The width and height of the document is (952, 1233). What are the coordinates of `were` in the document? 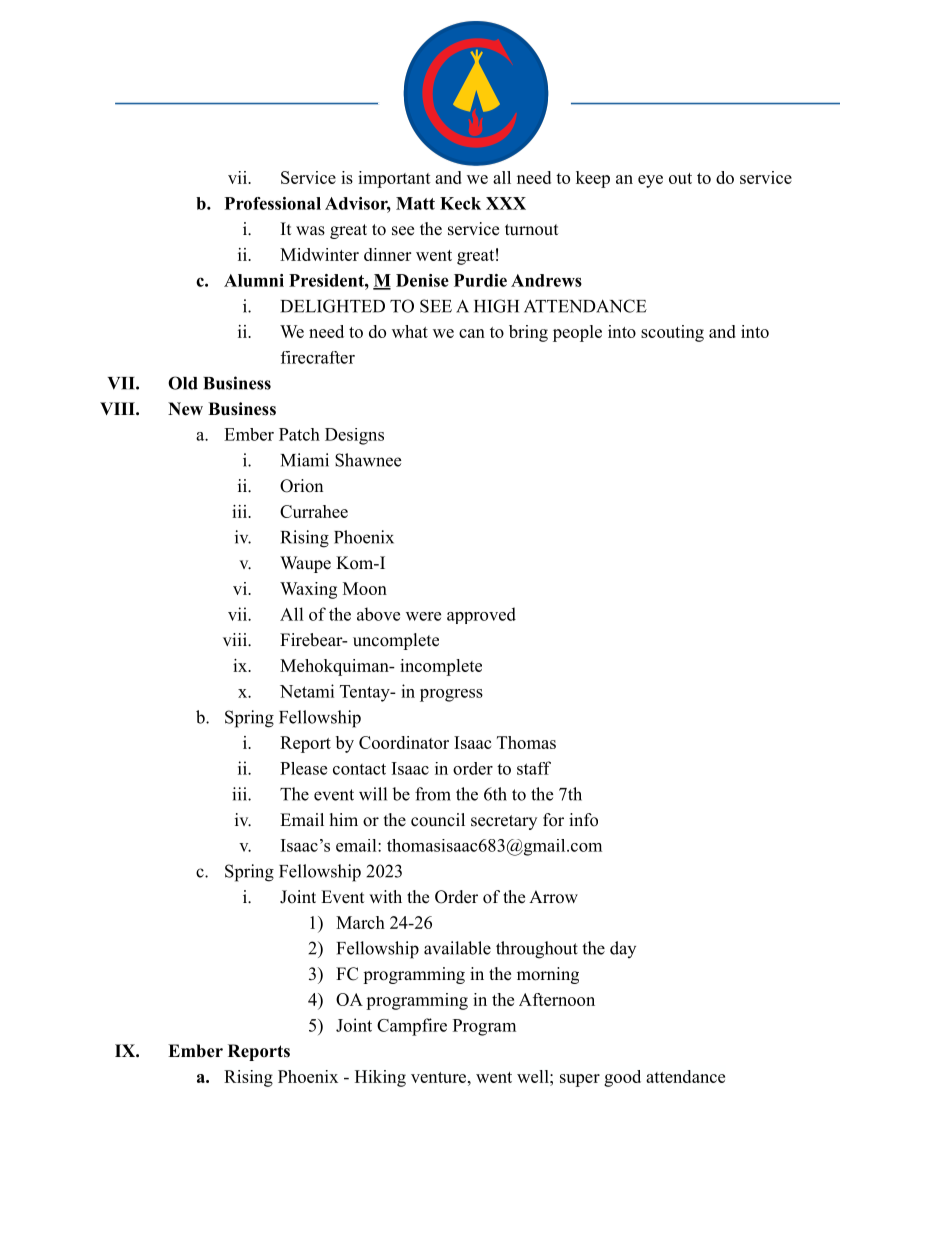 It's located at (423, 616).
